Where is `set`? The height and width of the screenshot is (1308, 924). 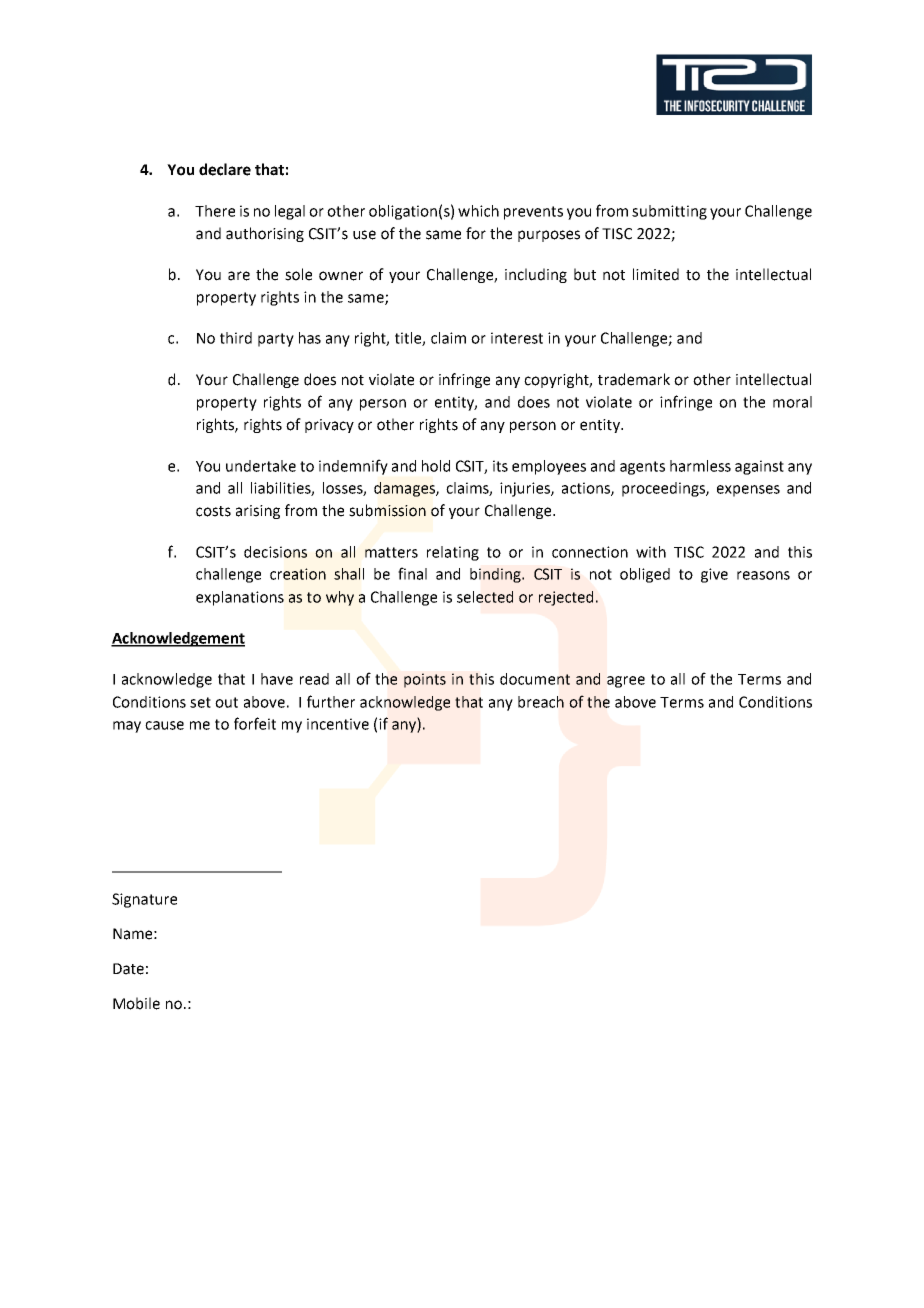 set is located at coordinates (200, 702).
